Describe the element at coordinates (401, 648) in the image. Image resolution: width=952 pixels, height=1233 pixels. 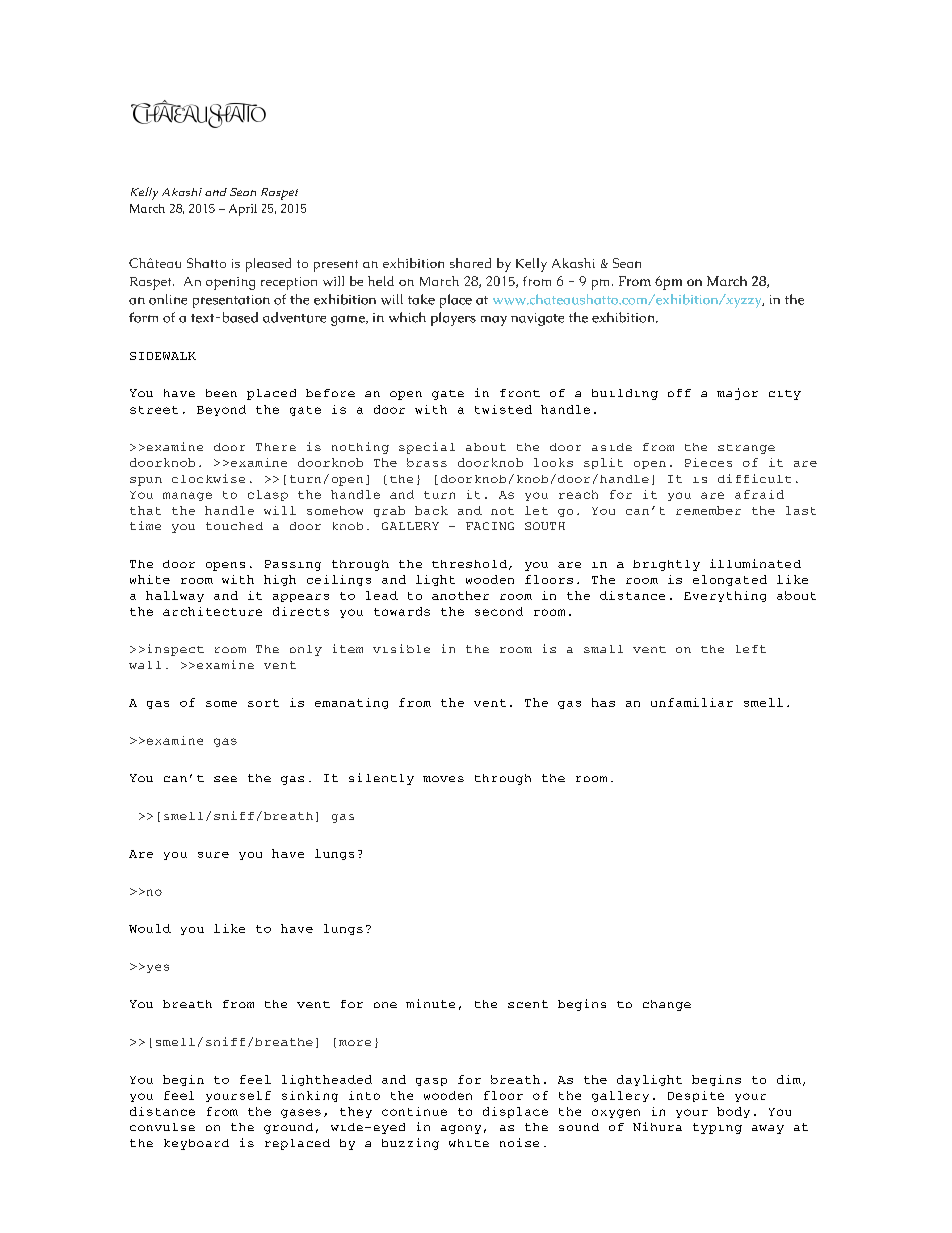
I see `visible` at that location.
